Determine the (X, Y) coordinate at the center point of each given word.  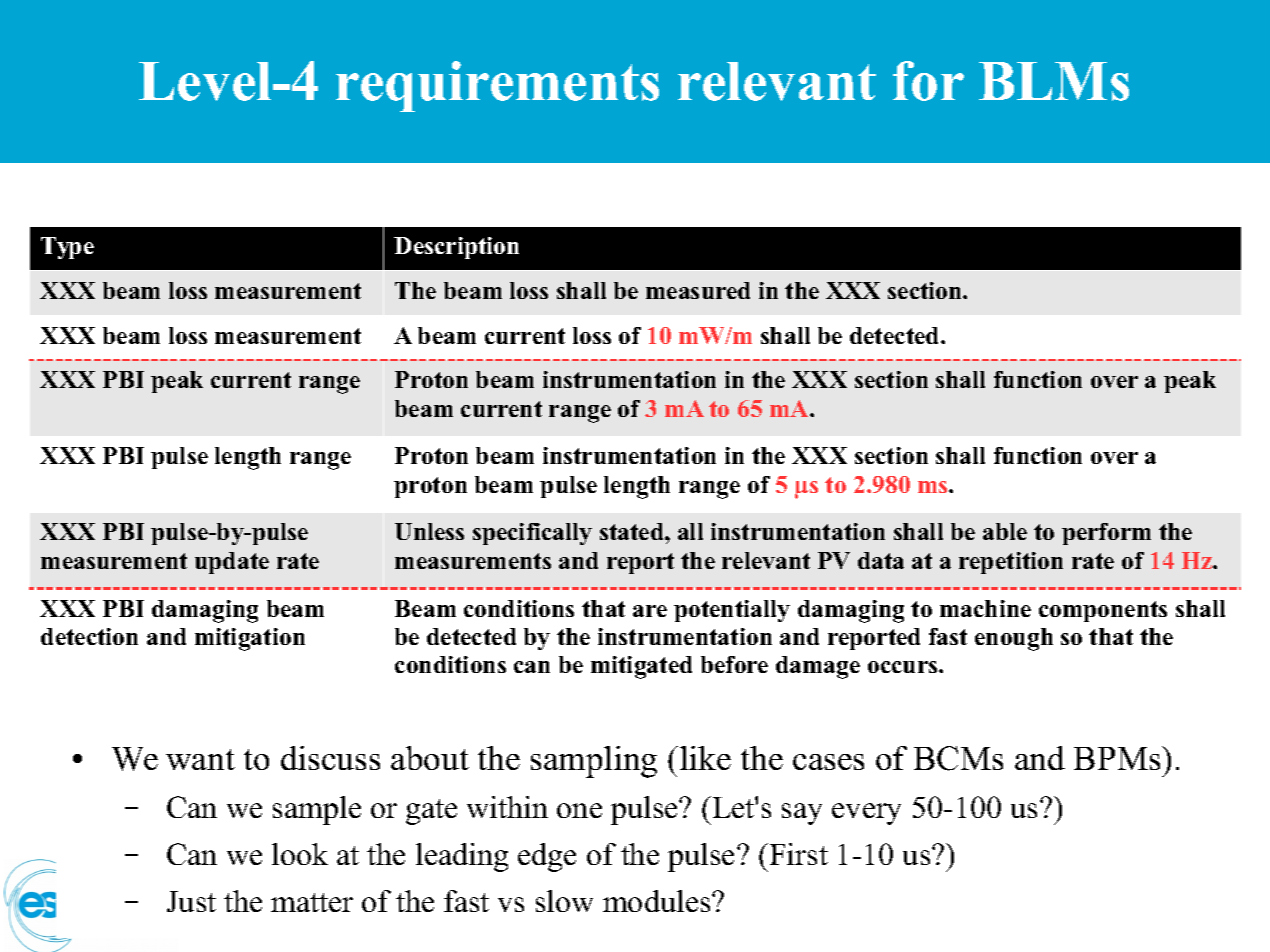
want (200, 759)
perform (1106, 534)
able (1005, 531)
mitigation (250, 639)
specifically (532, 534)
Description (456, 248)
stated (633, 531)
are (650, 611)
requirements (497, 86)
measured (698, 290)
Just (191, 901)
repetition (1011, 563)
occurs (904, 667)
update (232, 563)
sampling (594, 762)
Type (67, 248)
